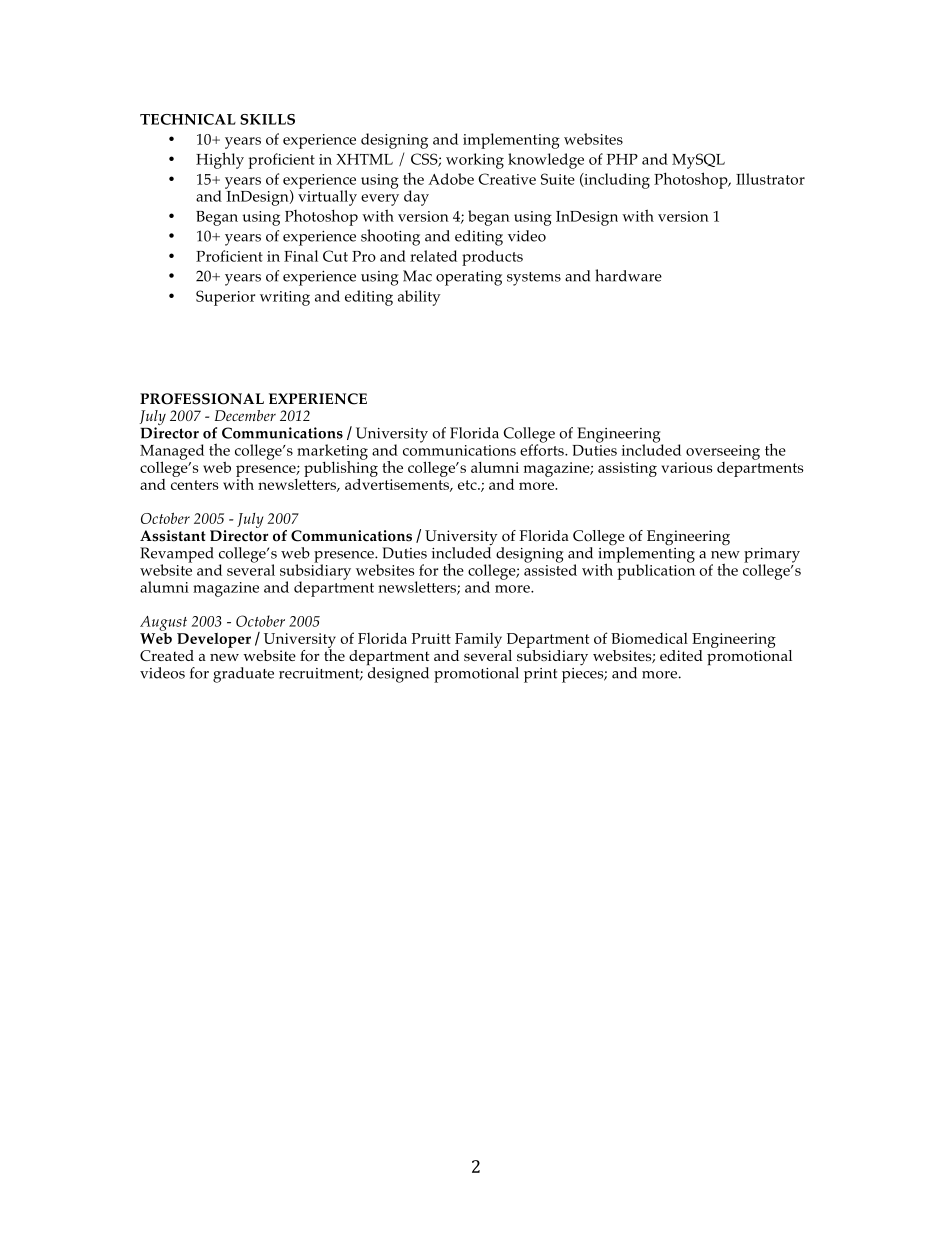  Describe the element at coordinates (723, 452) in the screenshot. I see `overseeing` at that location.
